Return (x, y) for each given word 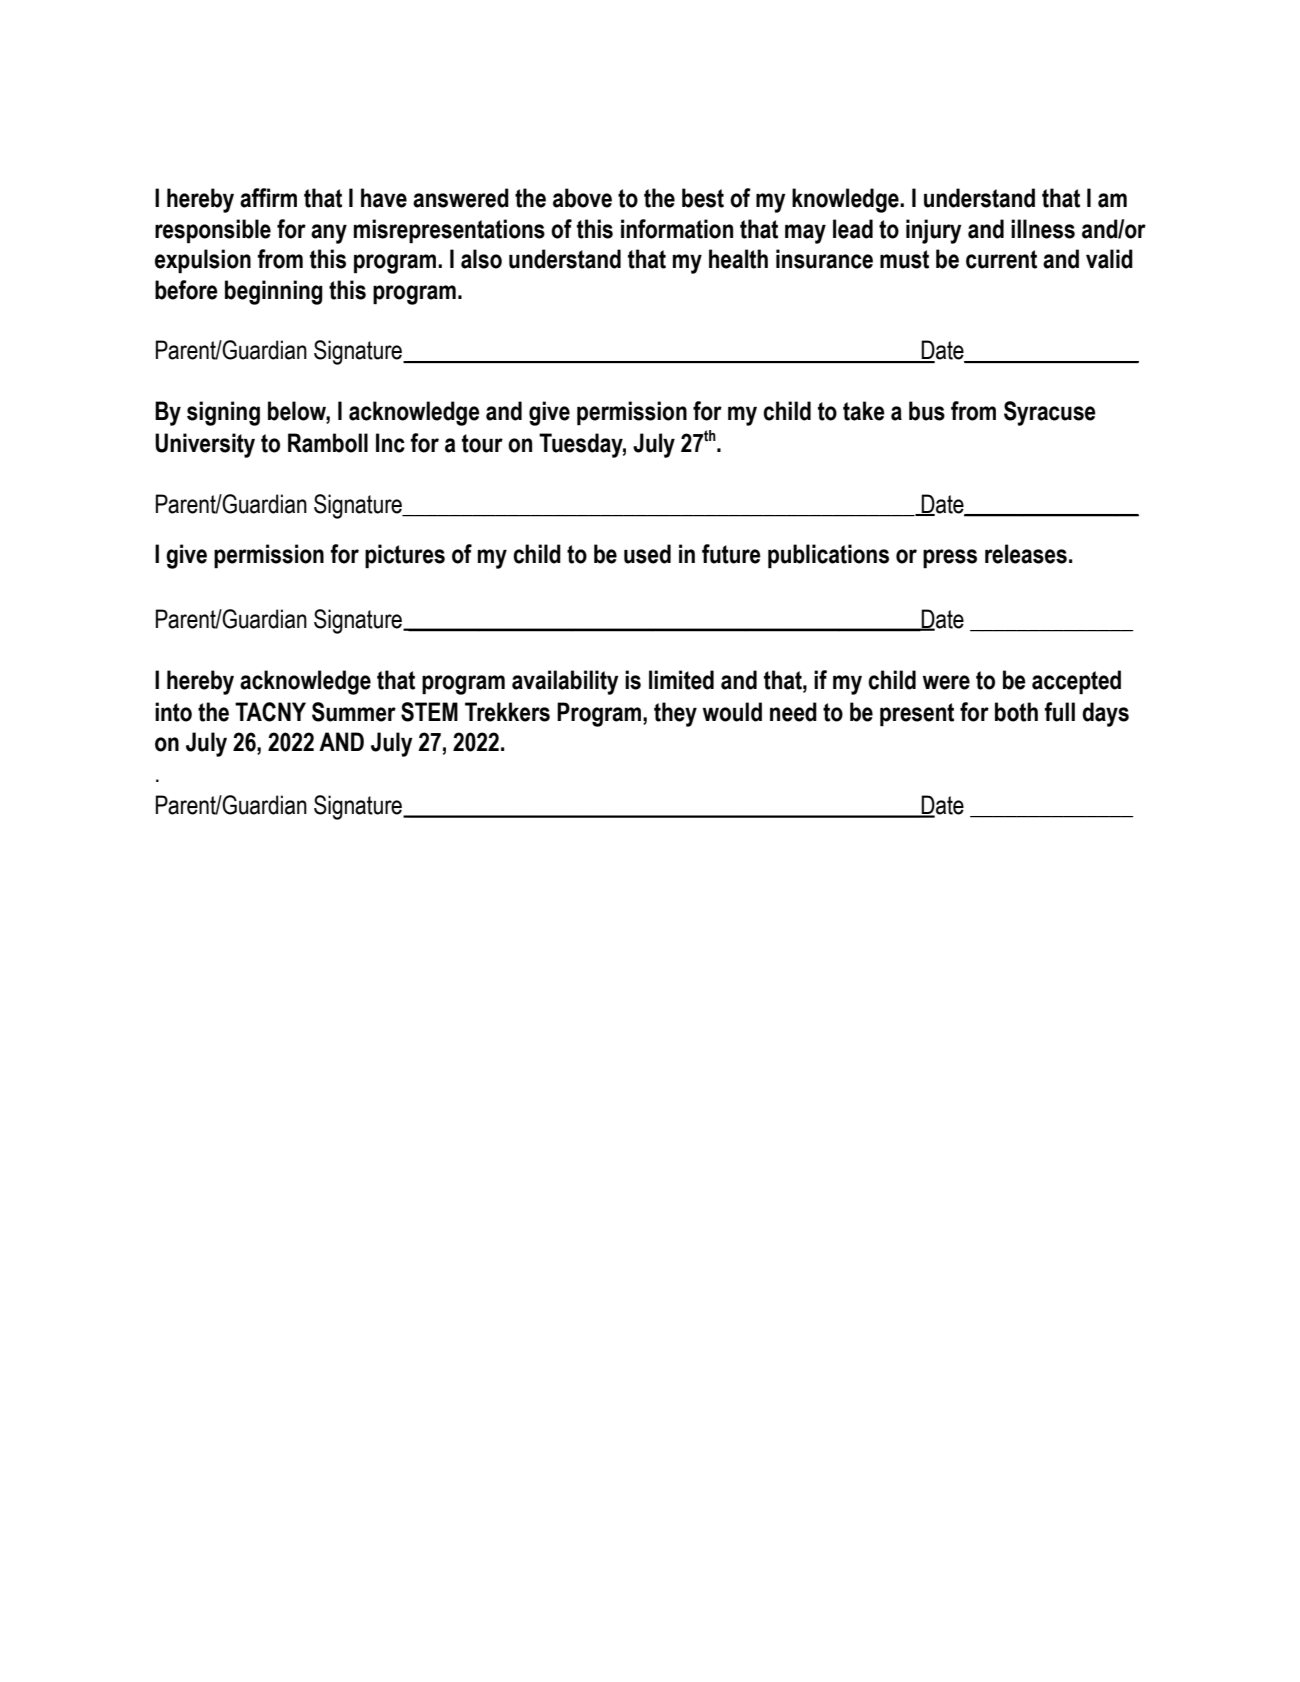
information (677, 229)
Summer (354, 712)
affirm (268, 198)
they (675, 714)
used (647, 554)
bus (927, 411)
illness (1043, 229)
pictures (405, 556)
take (864, 411)
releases (1026, 554)
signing (223, 413)
